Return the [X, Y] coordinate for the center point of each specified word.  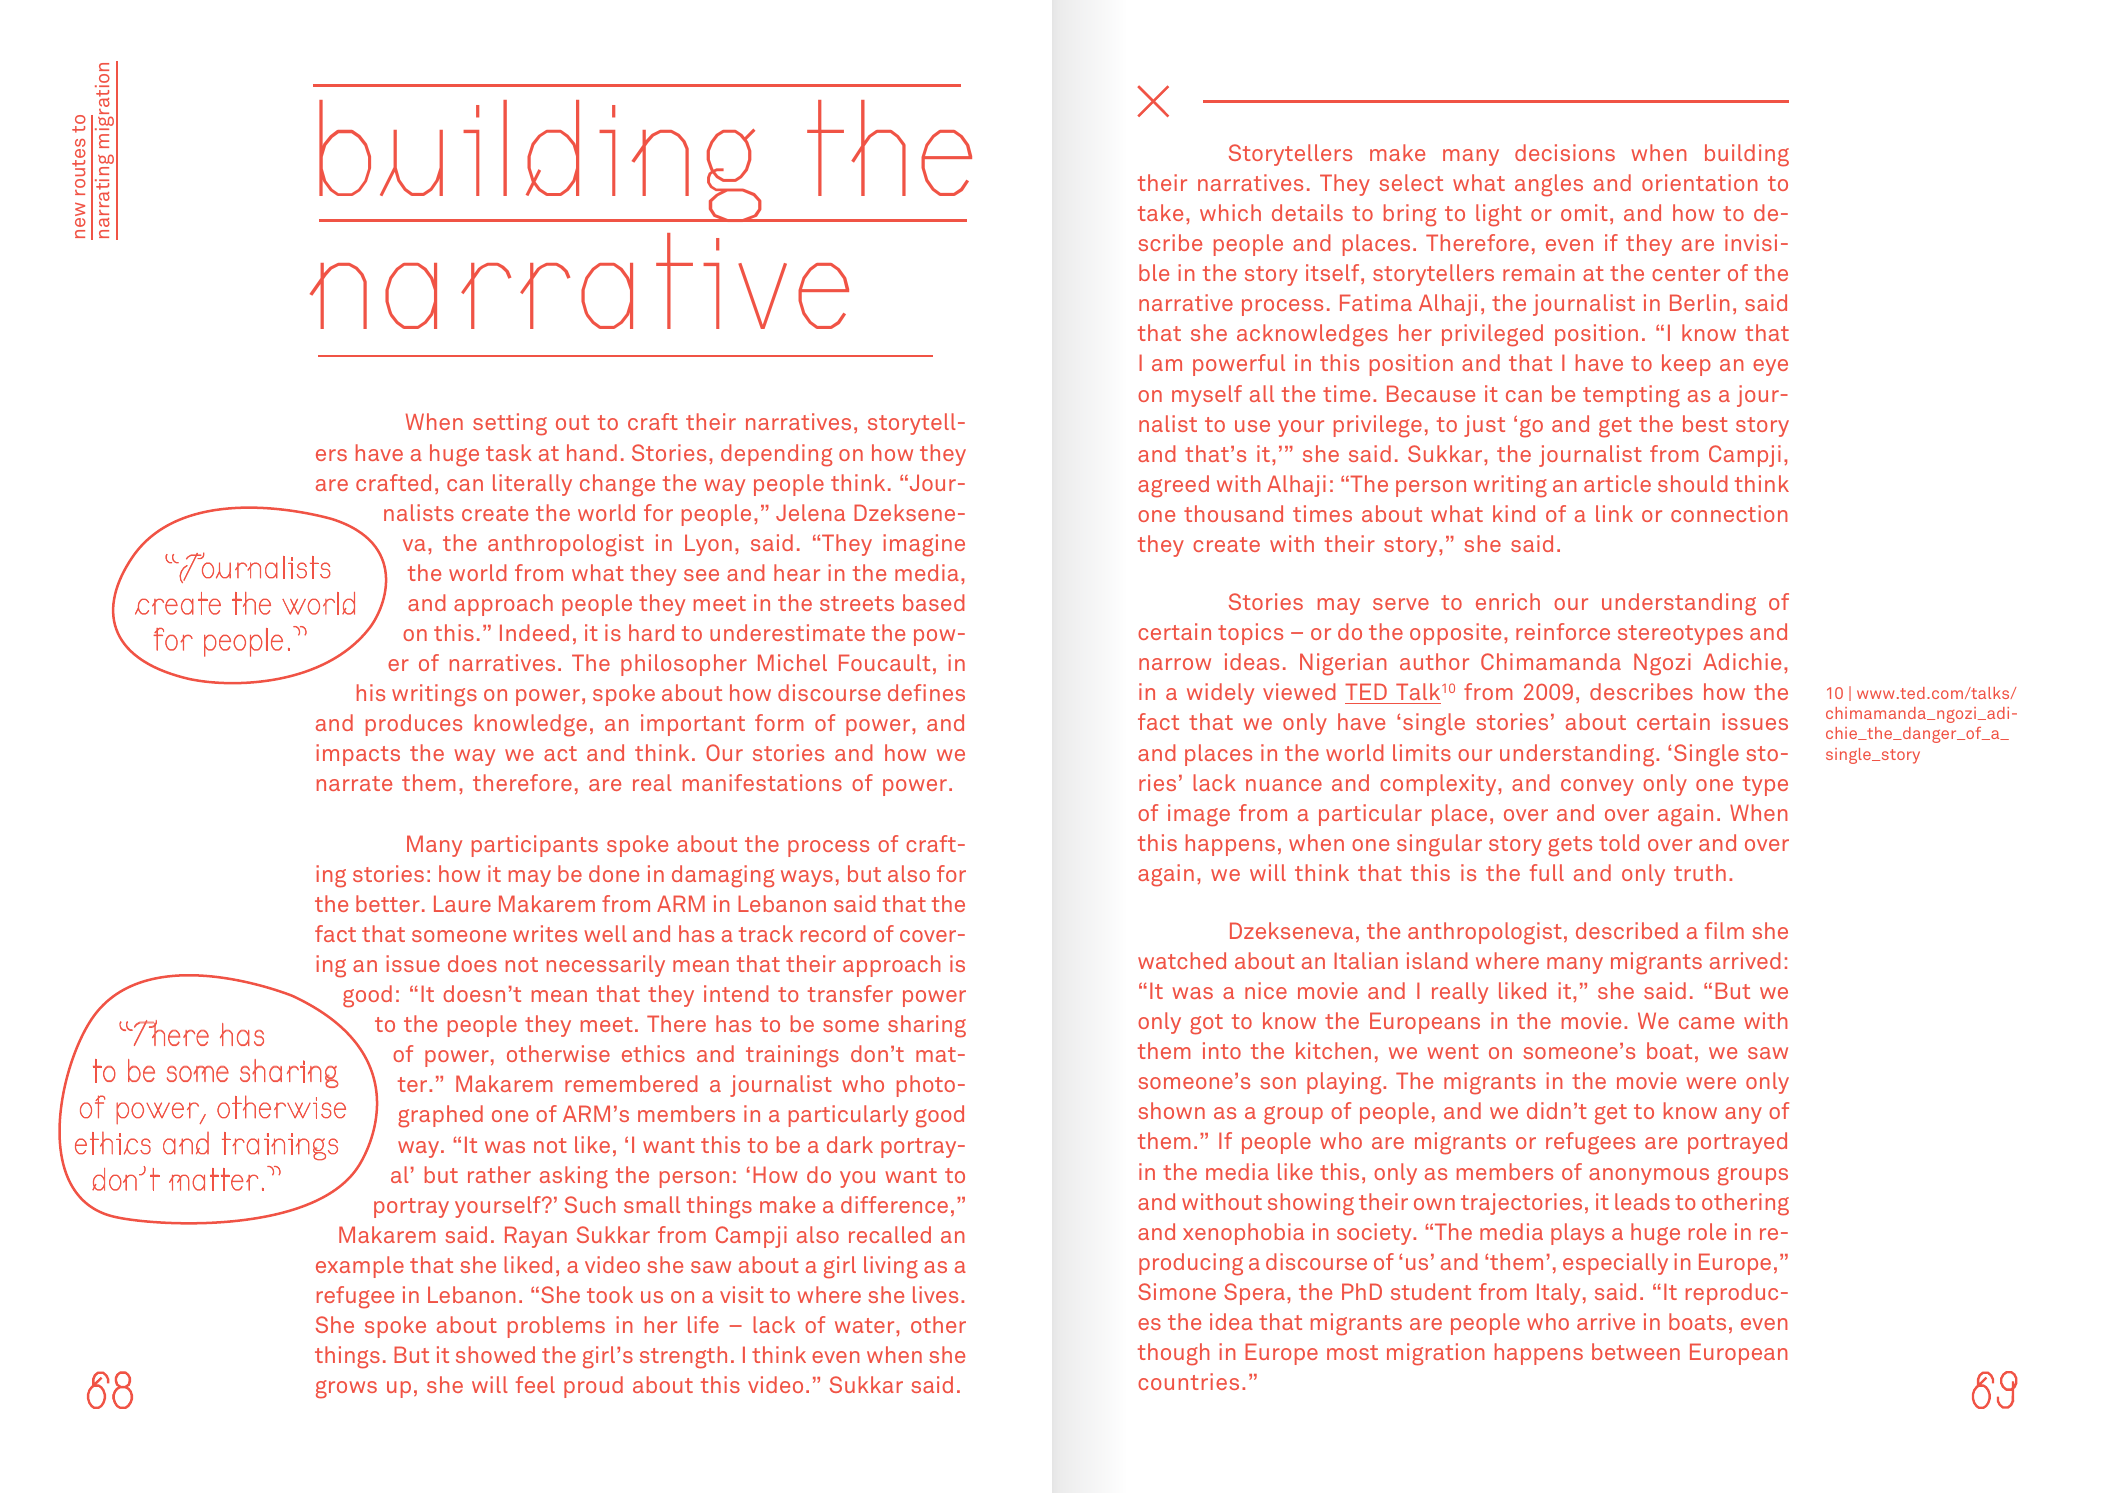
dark [850, 1144]
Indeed [534, 632]
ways [807, 878]
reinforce [1563, 631]
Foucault [884, 662]
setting [510, 424]
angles [1549, 185]
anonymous [1649, 1176]
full [1547, 872]
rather [499, 1174]
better [388, 903]
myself [1207, 396]
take [1160, 212]
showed [495, 1354]
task [509, 452]
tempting [1631, 396]
